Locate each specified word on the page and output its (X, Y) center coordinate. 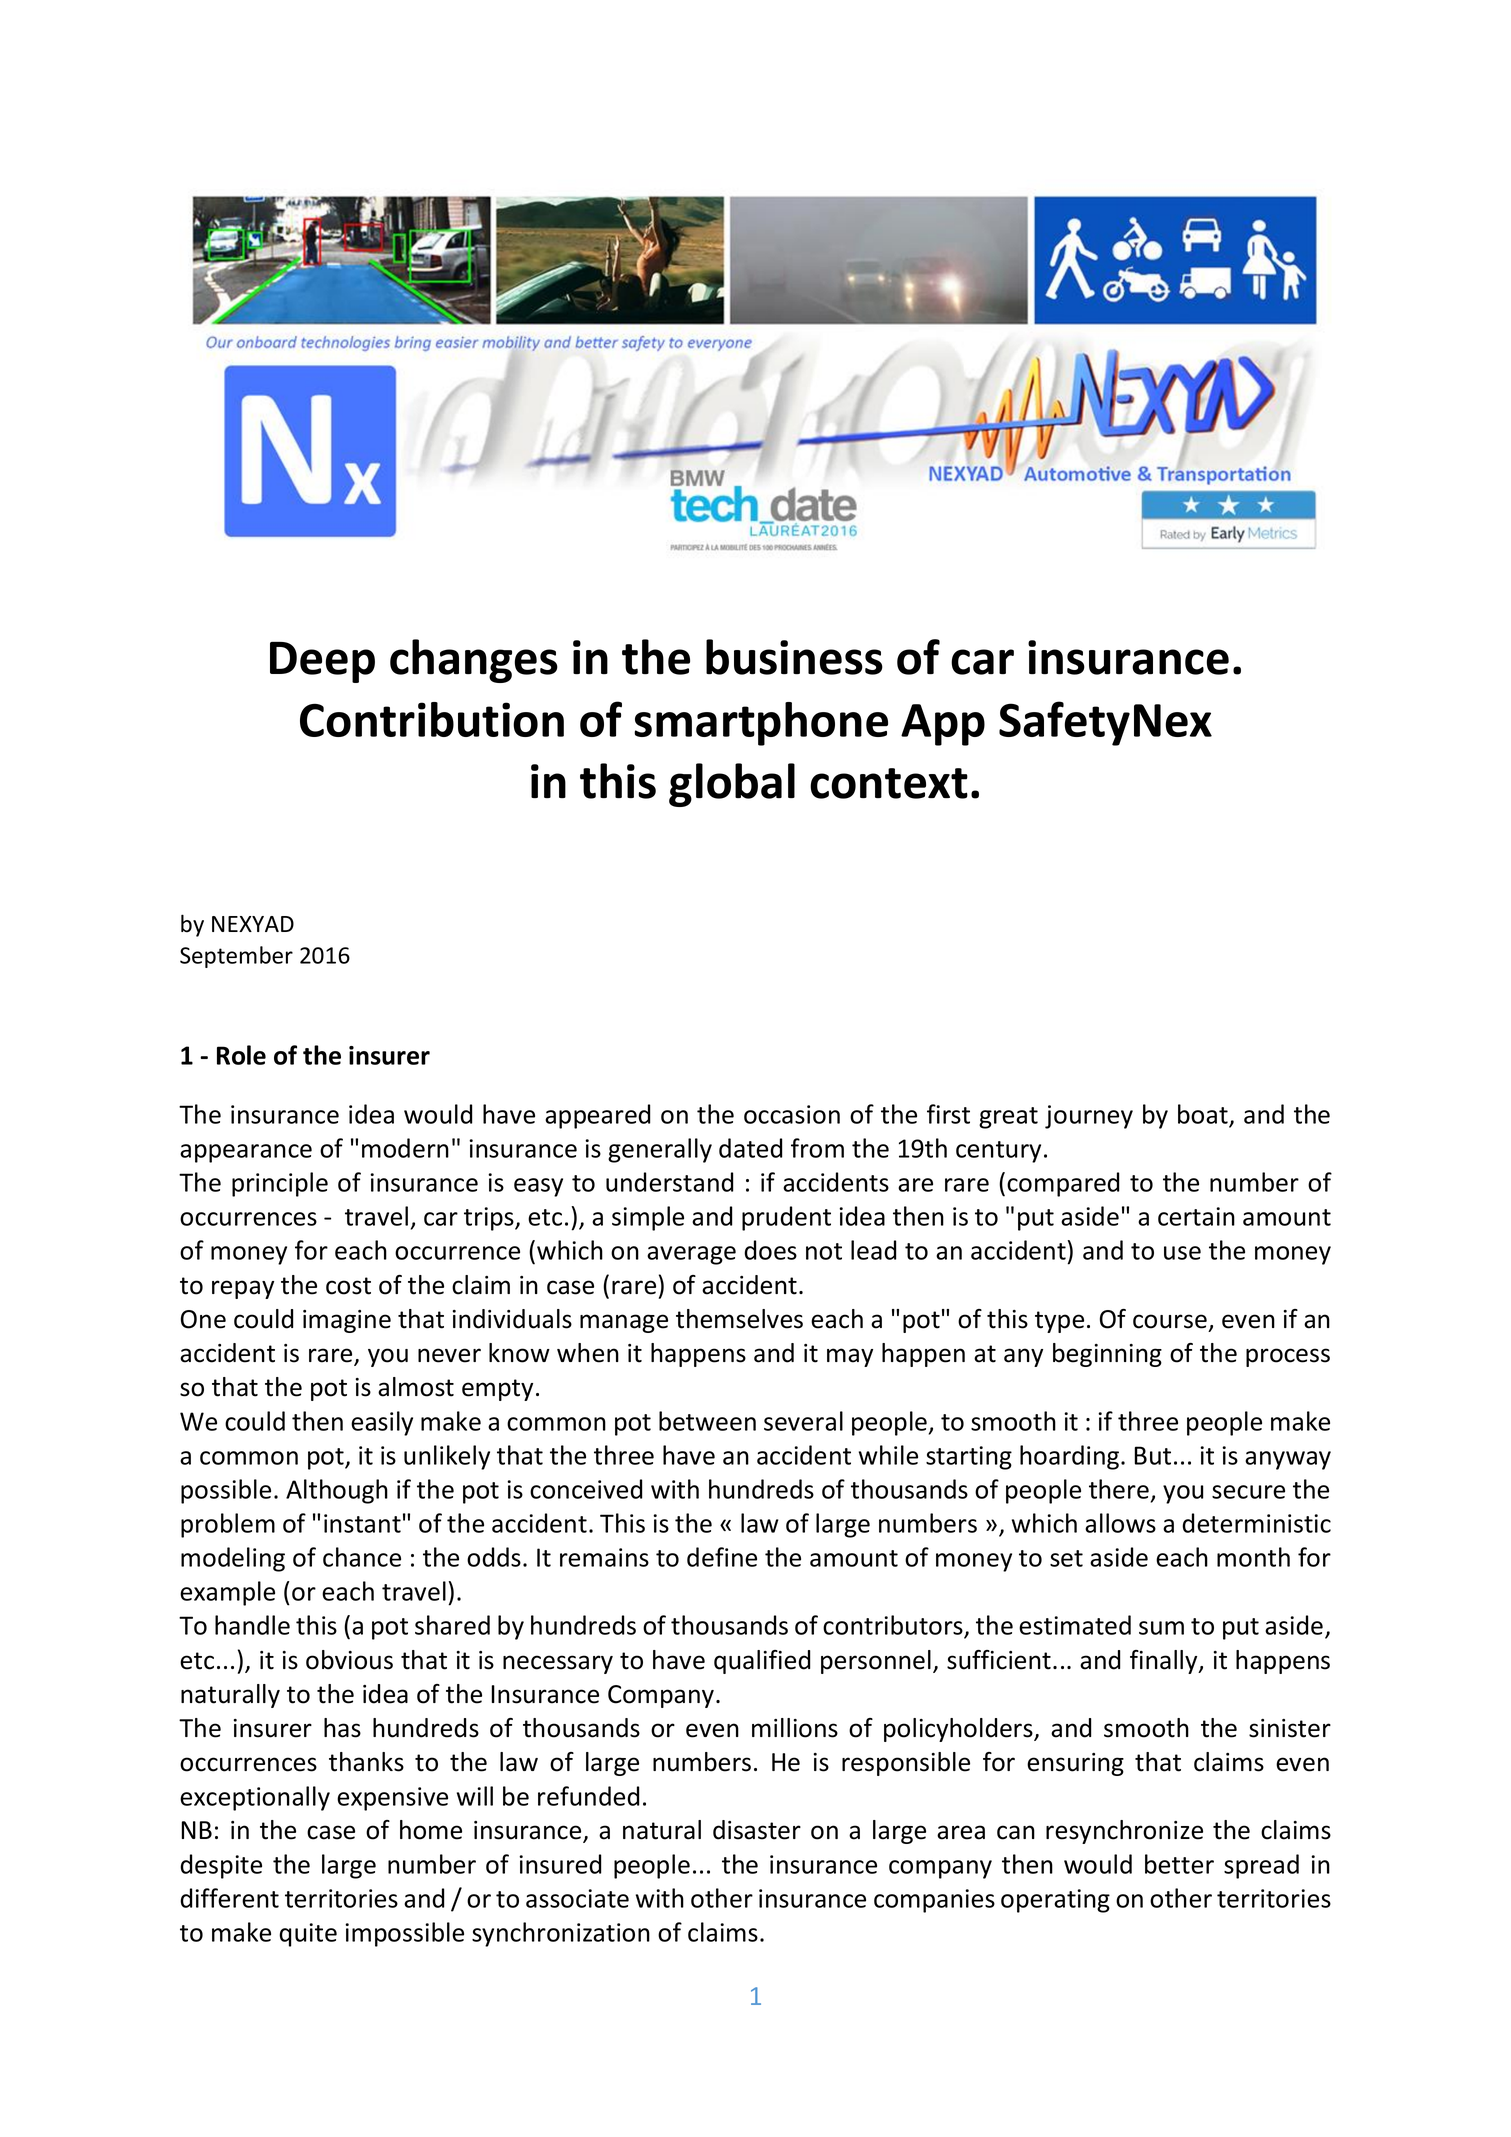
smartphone (761, 724)
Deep (322, 662)
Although (337, 1491)
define (722, 1557)
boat (1204, 1115)
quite (308, 1935)
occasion (792, 1114)
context (889, 783)
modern (405, 1148)
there (1119, 1489)
